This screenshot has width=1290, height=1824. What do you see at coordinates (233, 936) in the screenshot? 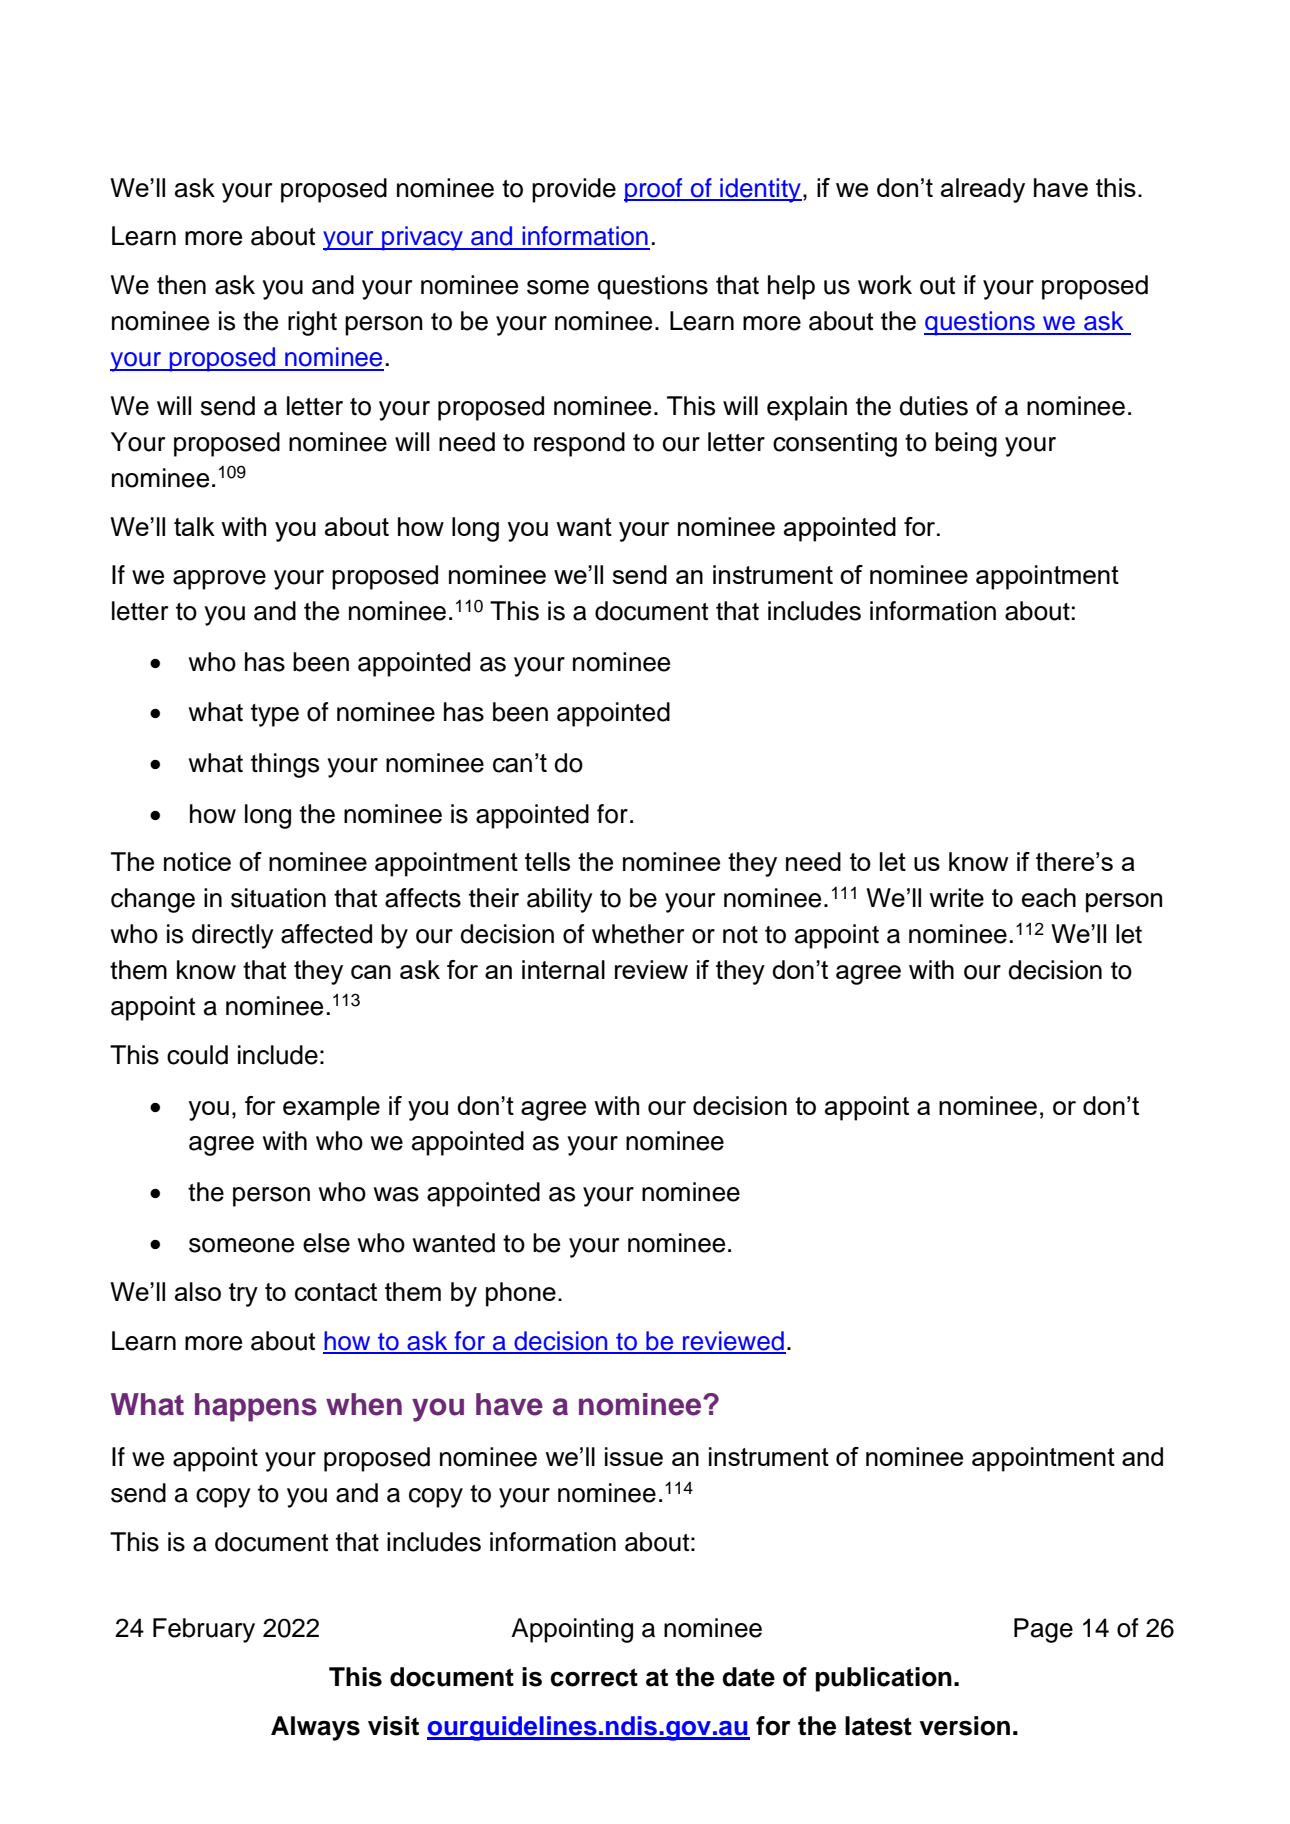
I see `directly` at bounding box center [233, 936].
